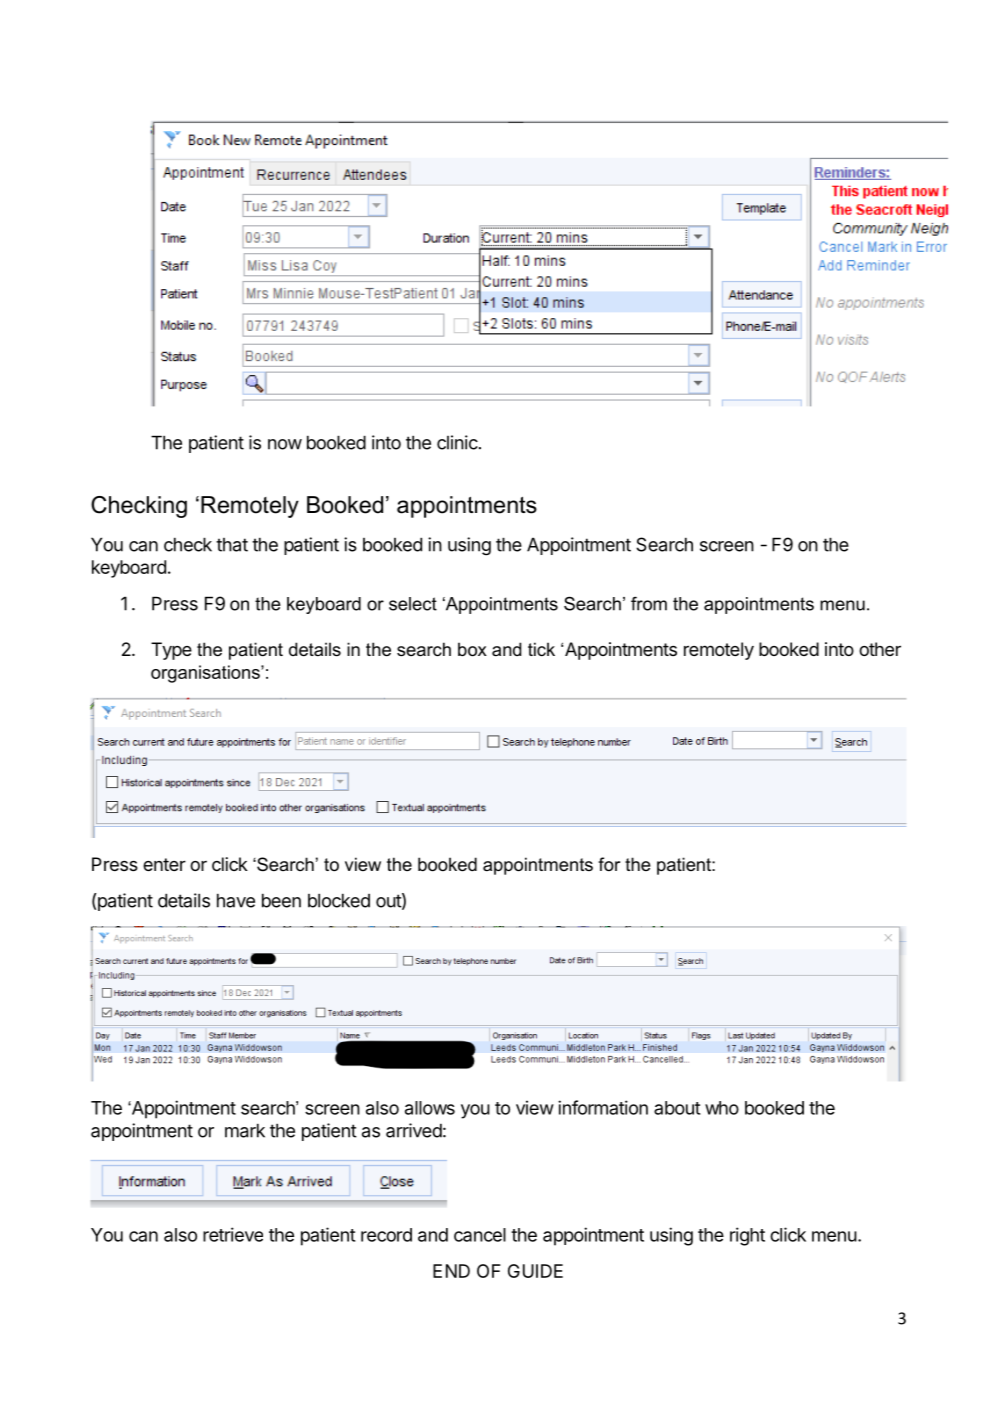 This page has height=1411, width=997. Describe the element at coordinates (339, 900) in the page. I see `blocked` at that location.
